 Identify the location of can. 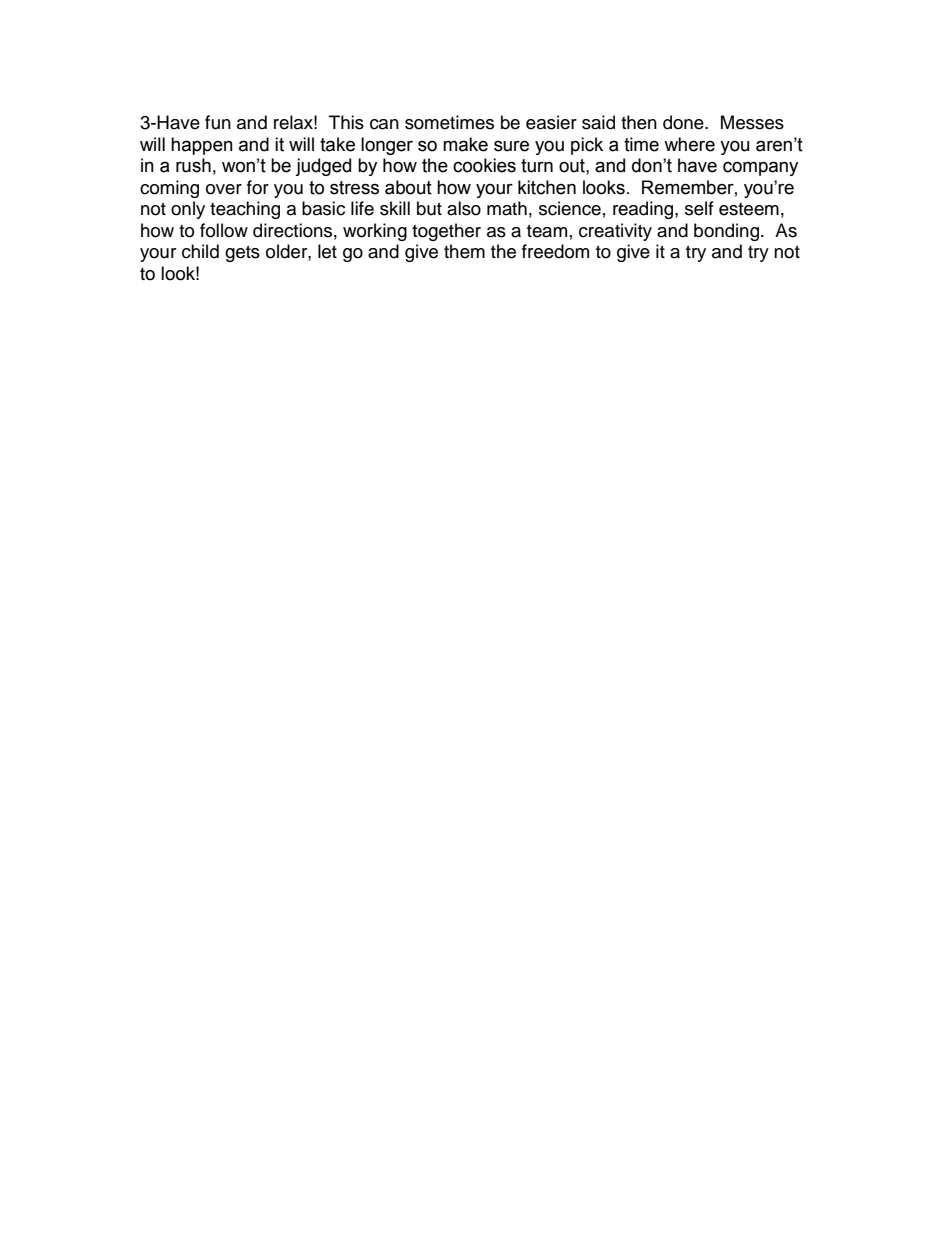
(384, 124).
